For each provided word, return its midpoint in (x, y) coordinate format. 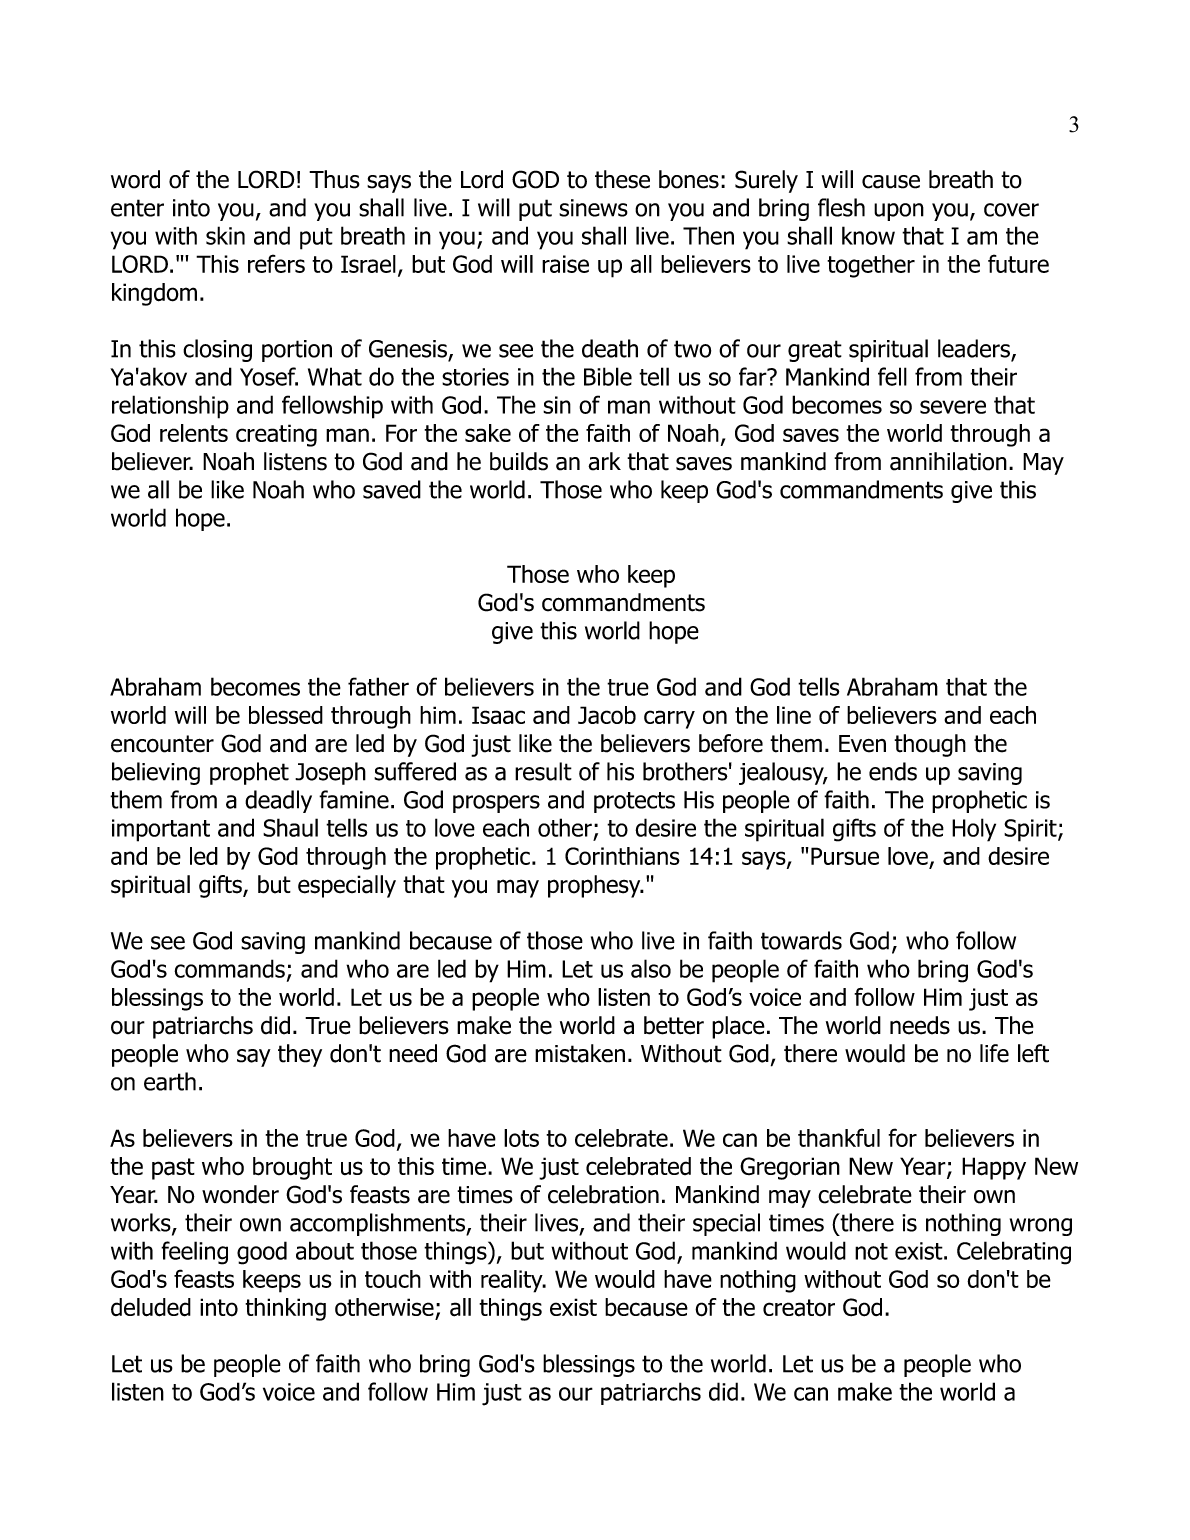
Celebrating (1014, 1253)
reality (513, 1281)
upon (899, 212)
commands (229, 968)
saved (392, 489)
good (262, 1253)
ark (604, 461)
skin (225, 235)
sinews (593, 208)
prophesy (595, 886)
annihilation (948, 461)
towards (801, 940)
